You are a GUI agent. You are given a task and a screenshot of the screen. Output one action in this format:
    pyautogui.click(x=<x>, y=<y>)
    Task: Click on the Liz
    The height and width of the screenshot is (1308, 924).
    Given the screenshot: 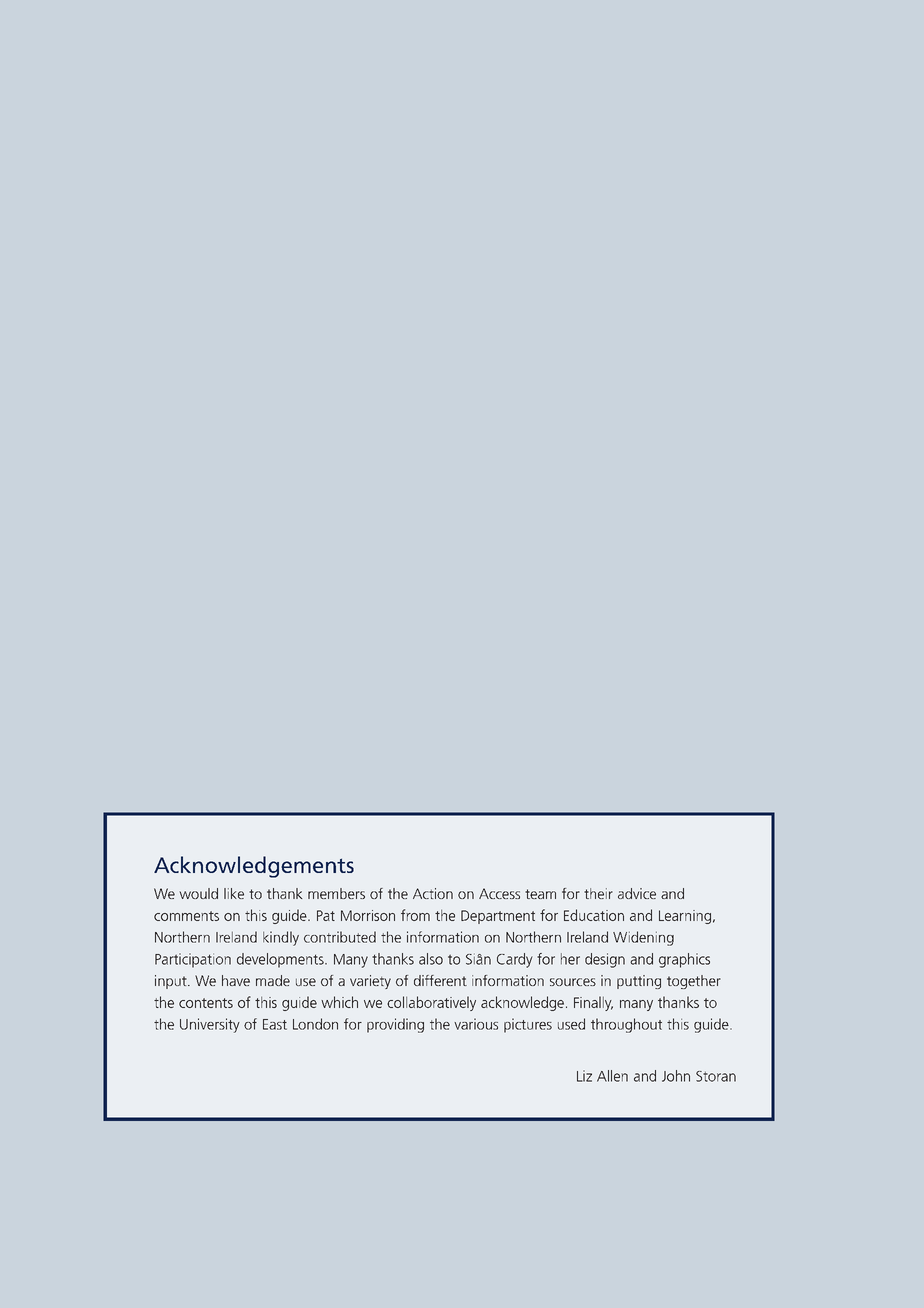 What is the action you would take?
    pyautogui.click(x=584, y=1076)
